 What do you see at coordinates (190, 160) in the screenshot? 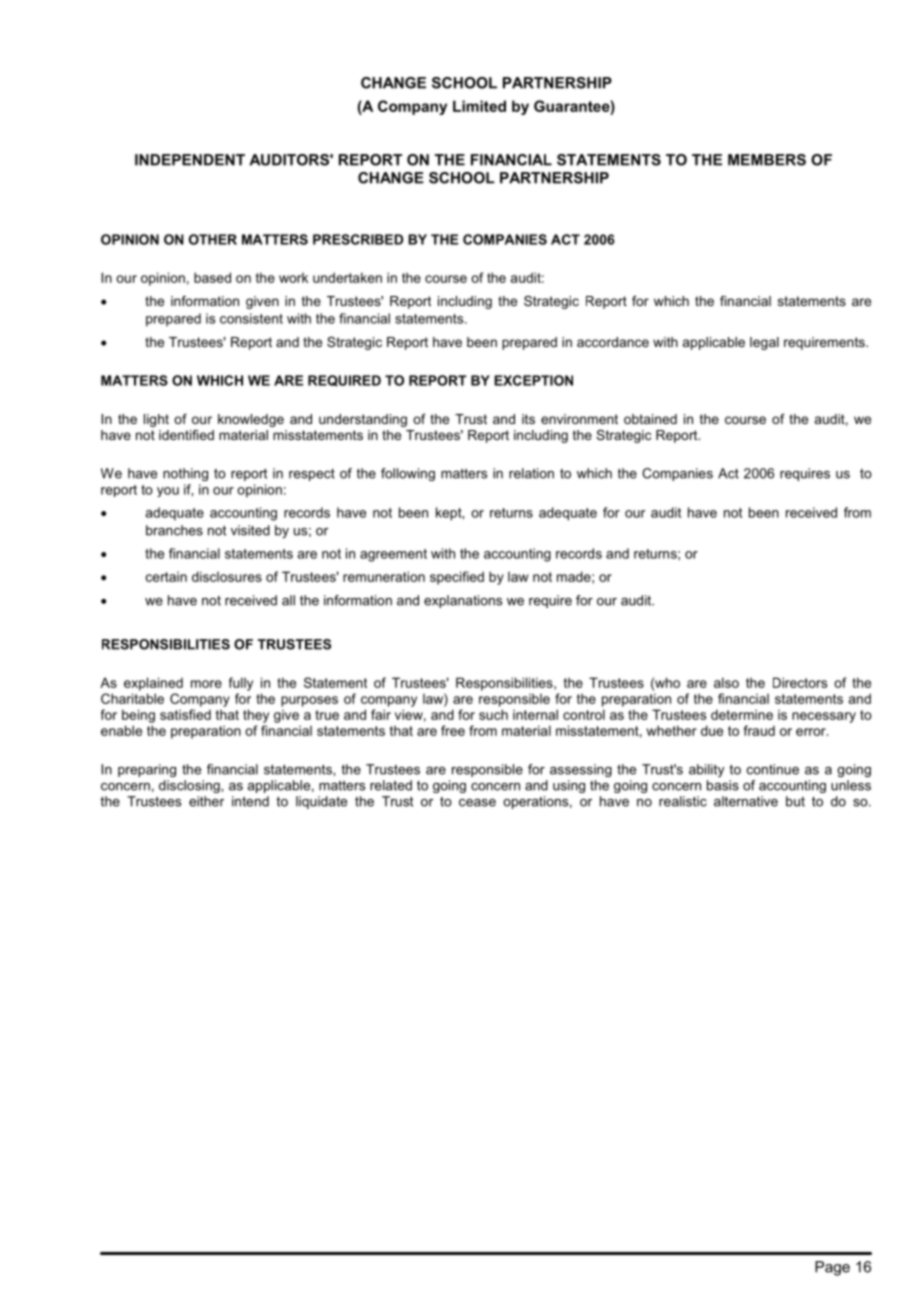
I see `INDEPENDENT` at bounding box center [190, 160].
